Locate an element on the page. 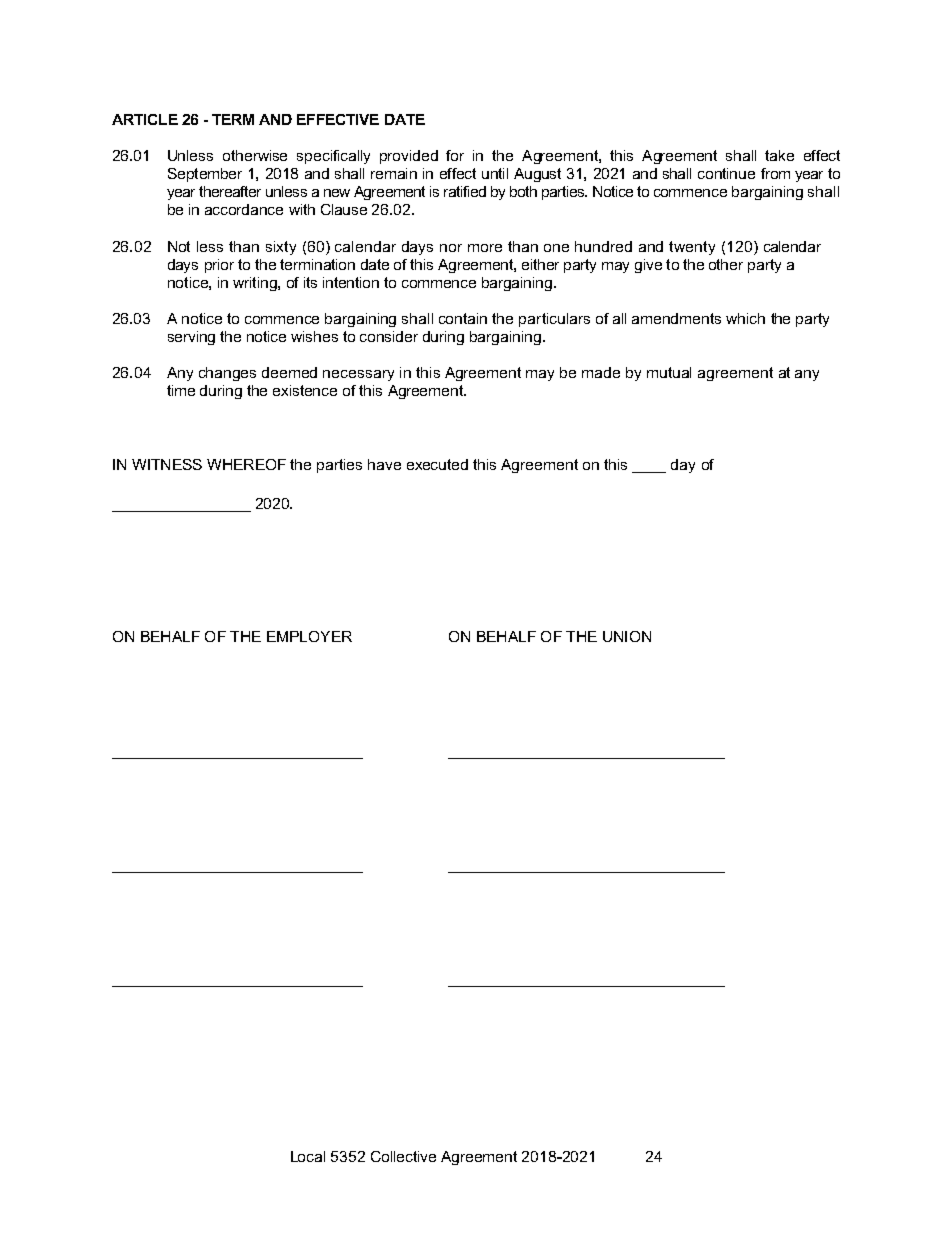 The height and width of the page is (1233, 952). WHEREOF is located at coordinates (246, 464).
